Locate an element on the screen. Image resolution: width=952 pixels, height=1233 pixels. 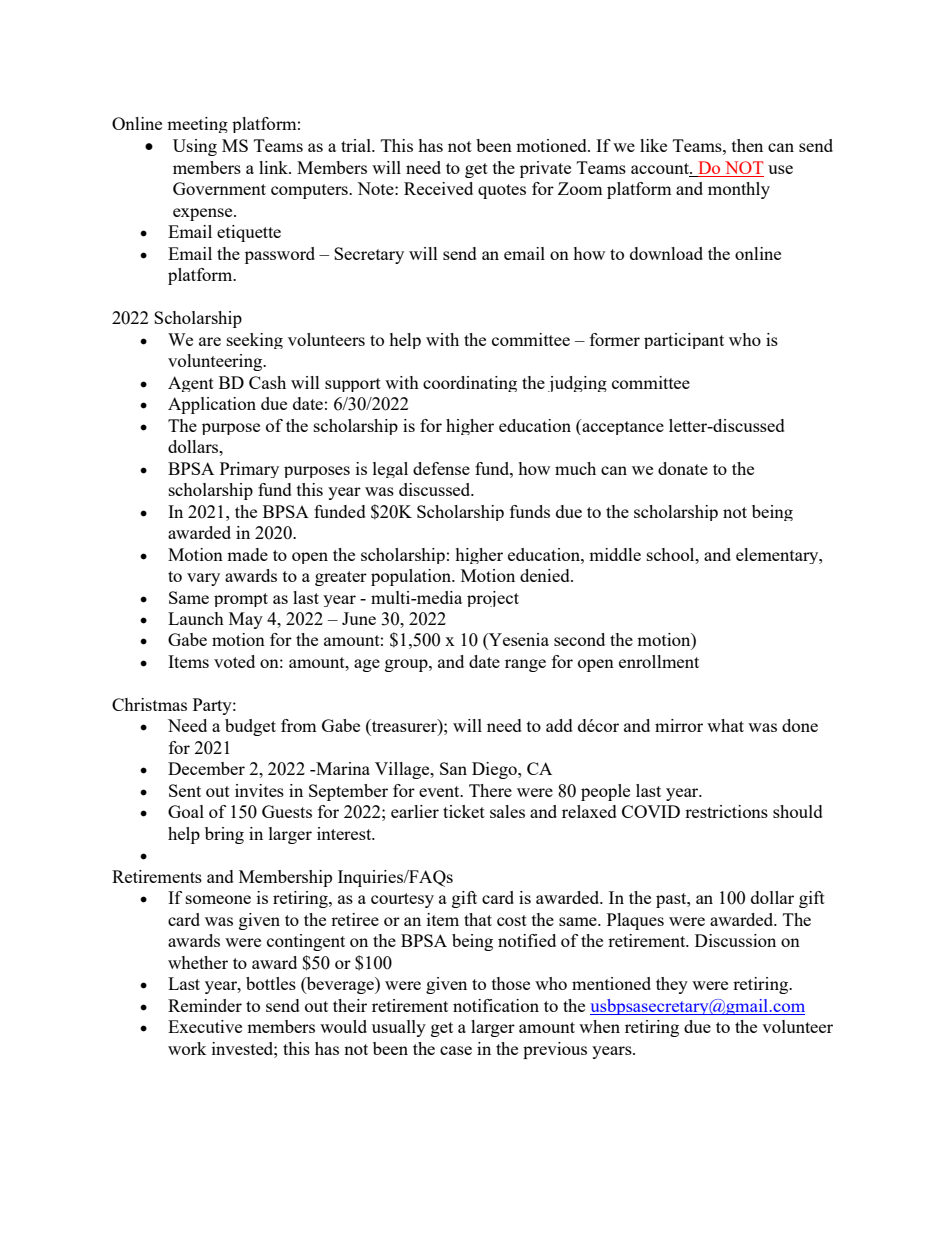
Executive is located at coordinates (205, 1026).
